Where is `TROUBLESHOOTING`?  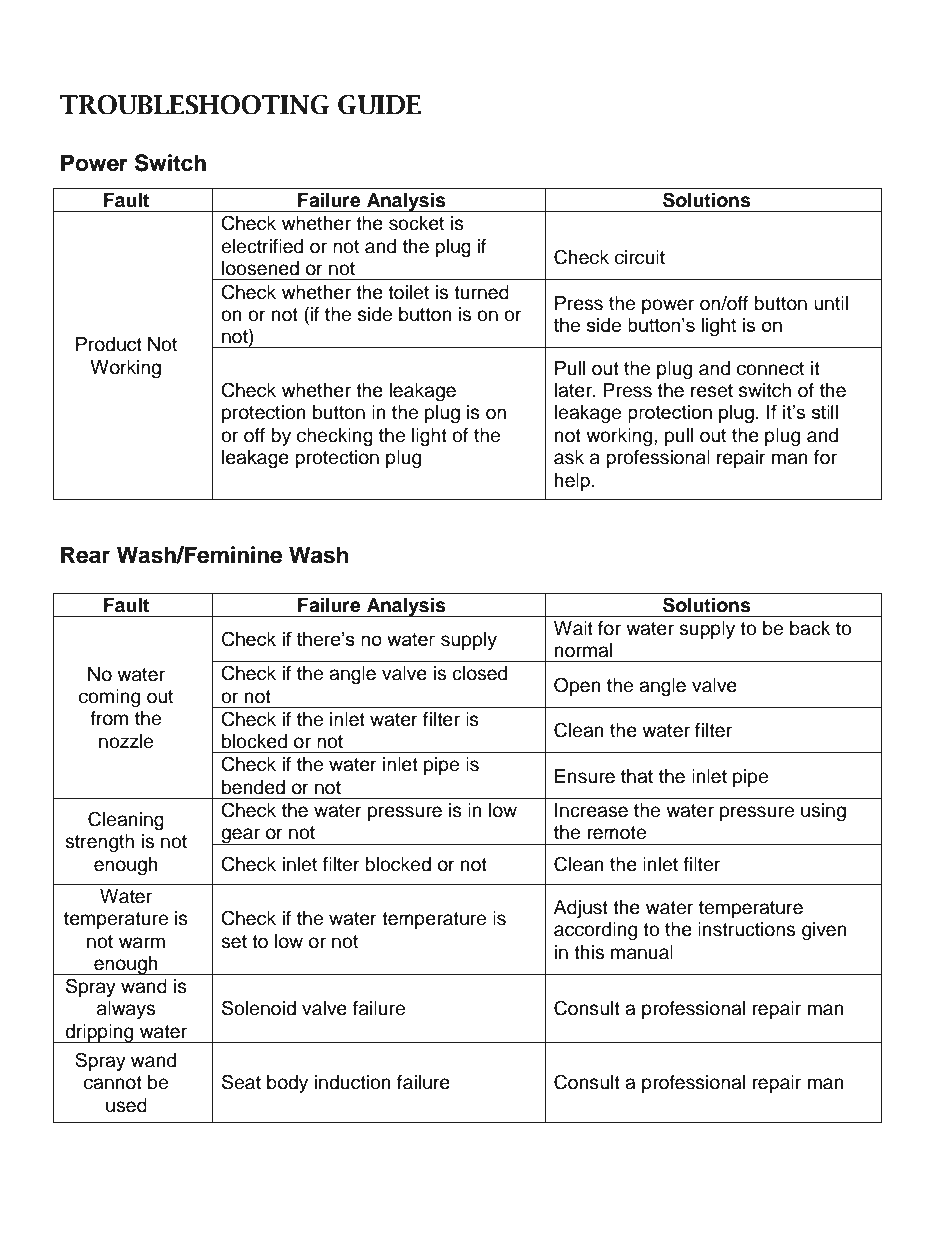
TROUBLESHOOTING is located at coordinates (194, 105).
